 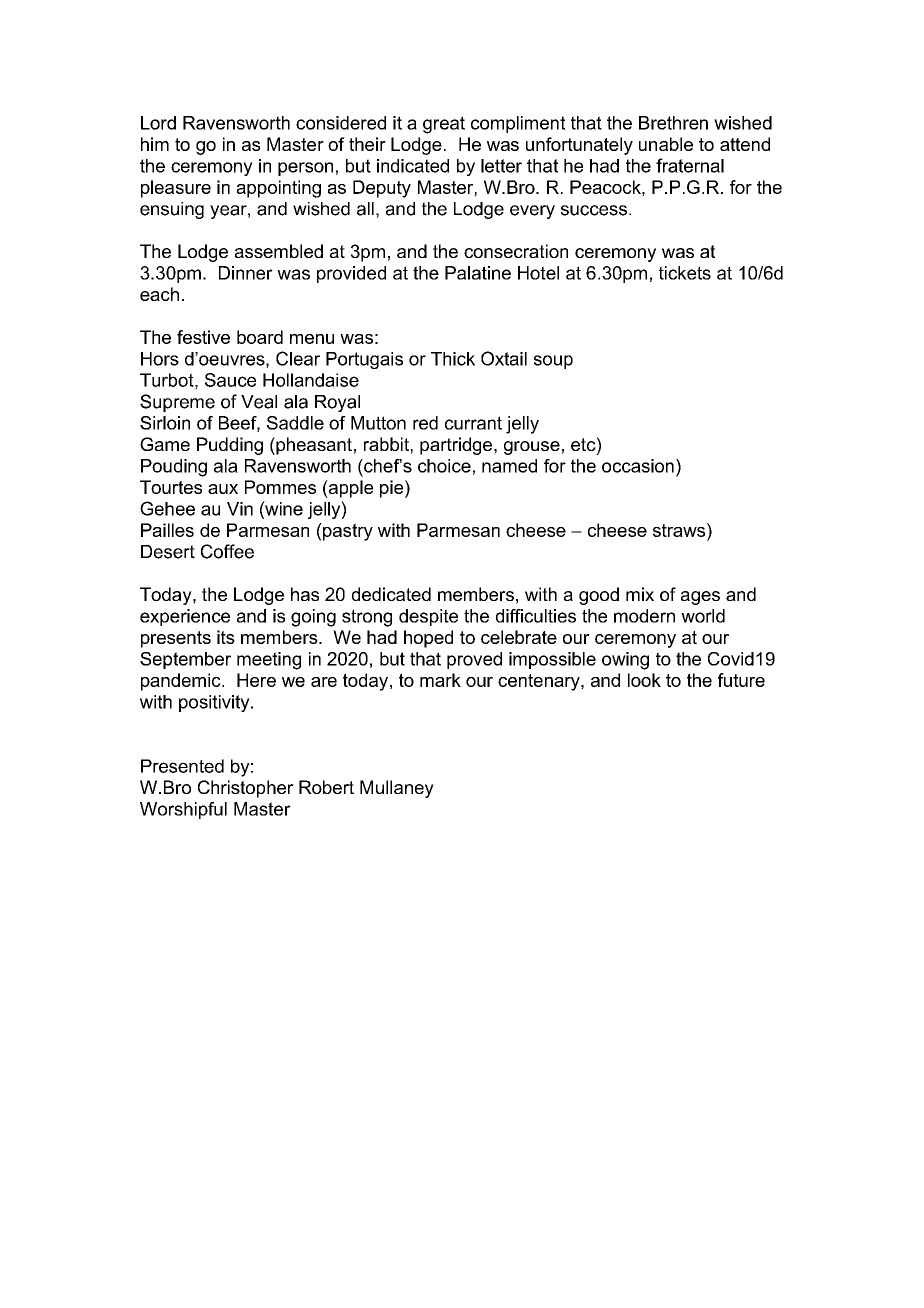 What do you see at coordinates (391, 594) in the screenshot?
I see `dedicated` at bounding box center [391, 594].
